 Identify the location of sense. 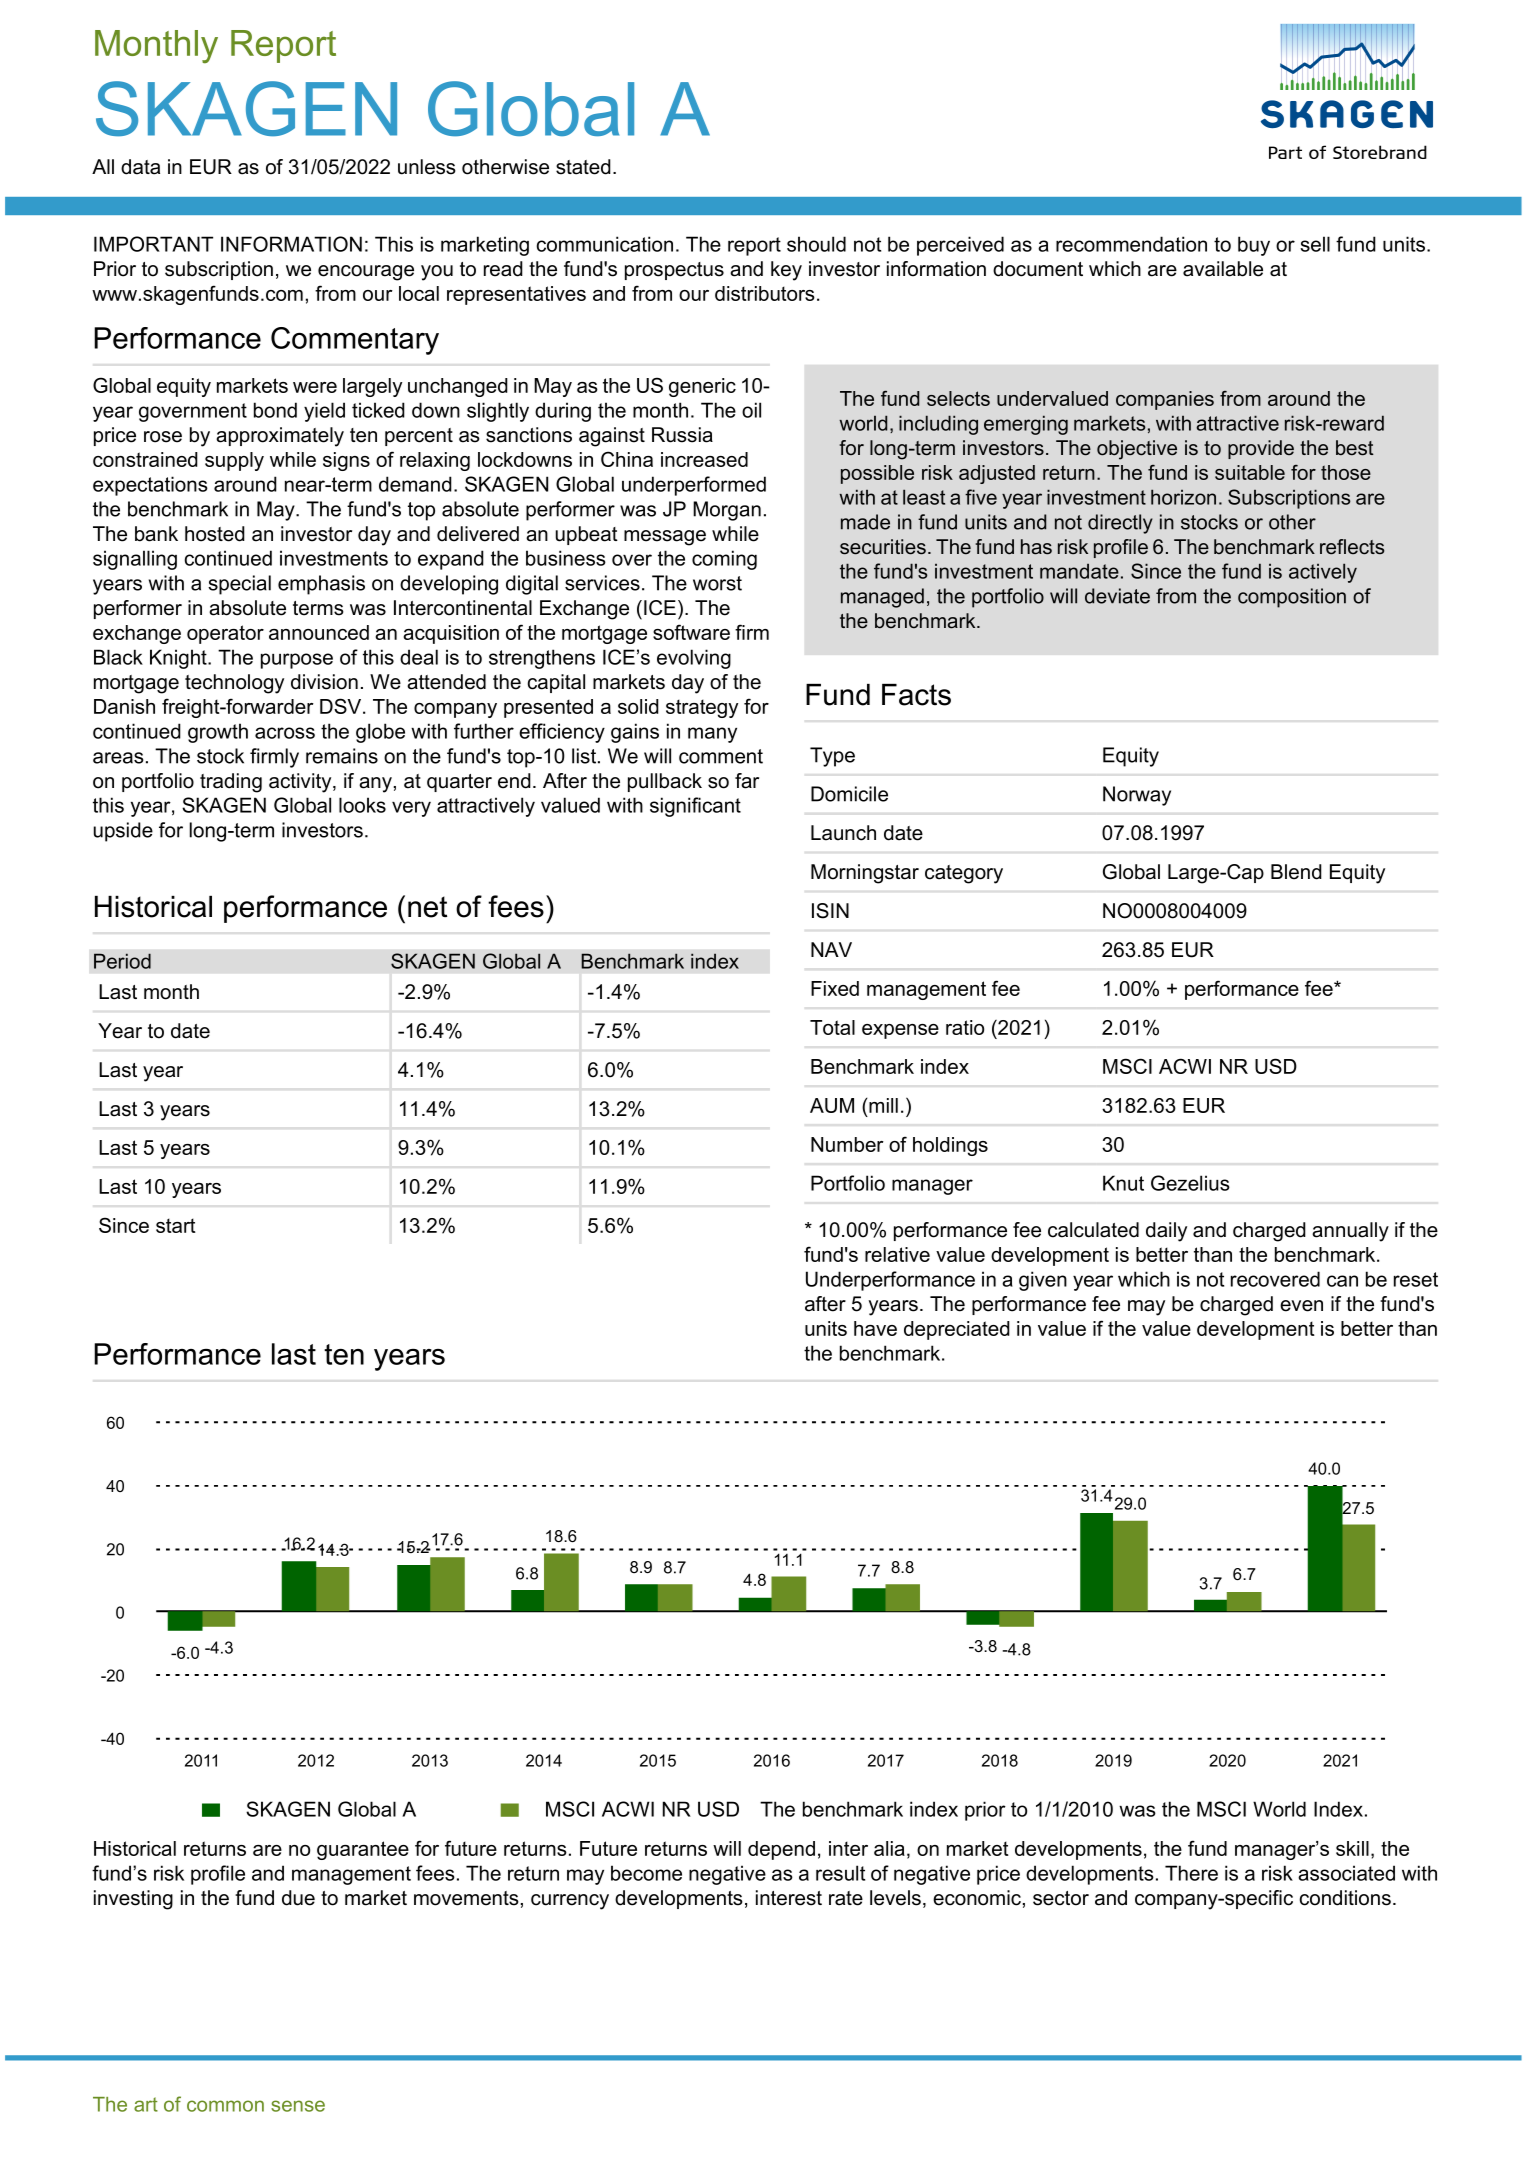
(298, 2106).
